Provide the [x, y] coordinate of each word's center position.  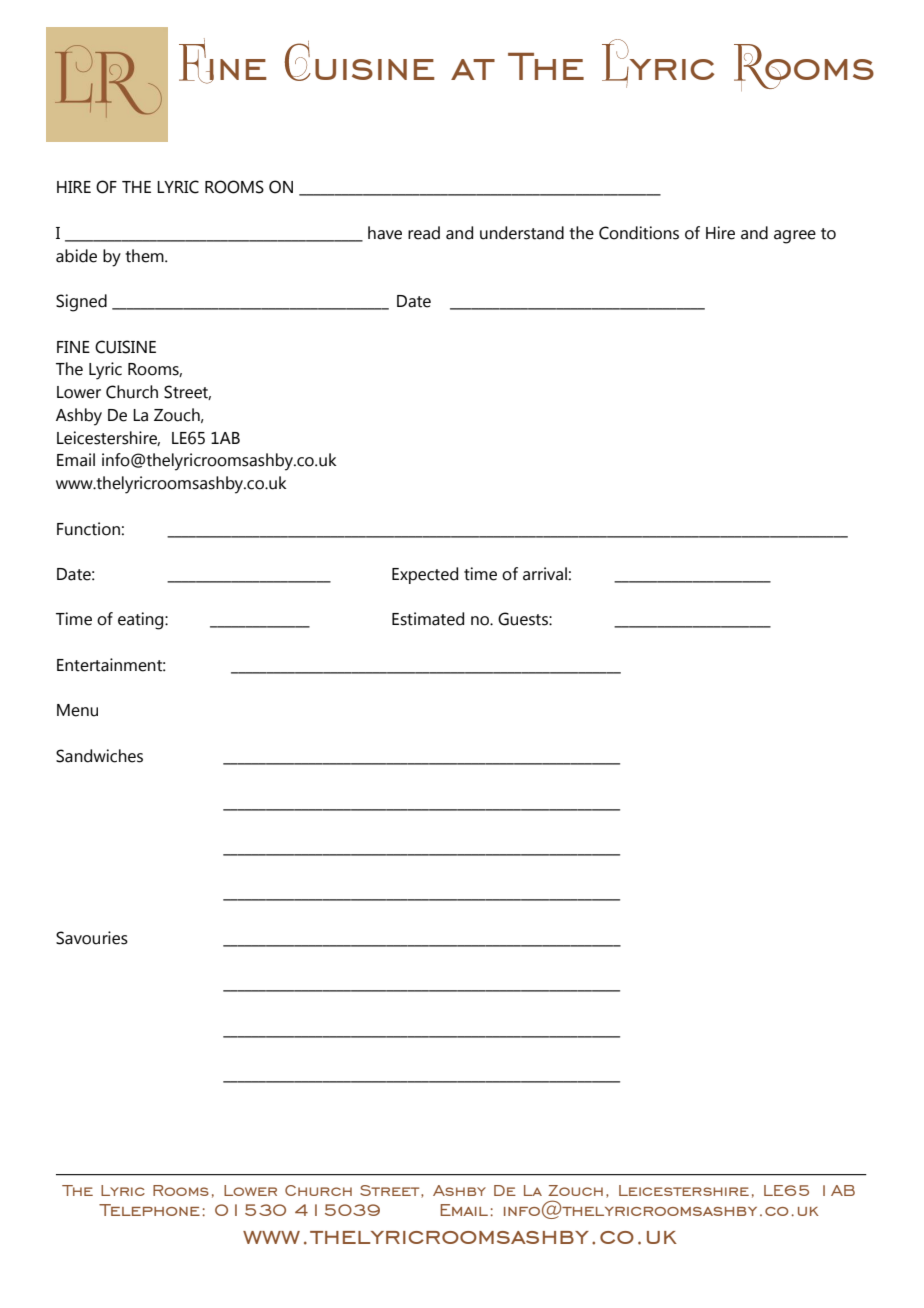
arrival [545, 574]
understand [522, 233]
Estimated [428, 619]
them [145, 256]
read [424, 233]
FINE [73, 347]
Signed [81, 303]
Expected [425, 575]
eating [142, 621]
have [385, 233]
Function [88, 529]
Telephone [149, 1210]
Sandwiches [99, 756]
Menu [77, 710]
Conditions [639, 233]
